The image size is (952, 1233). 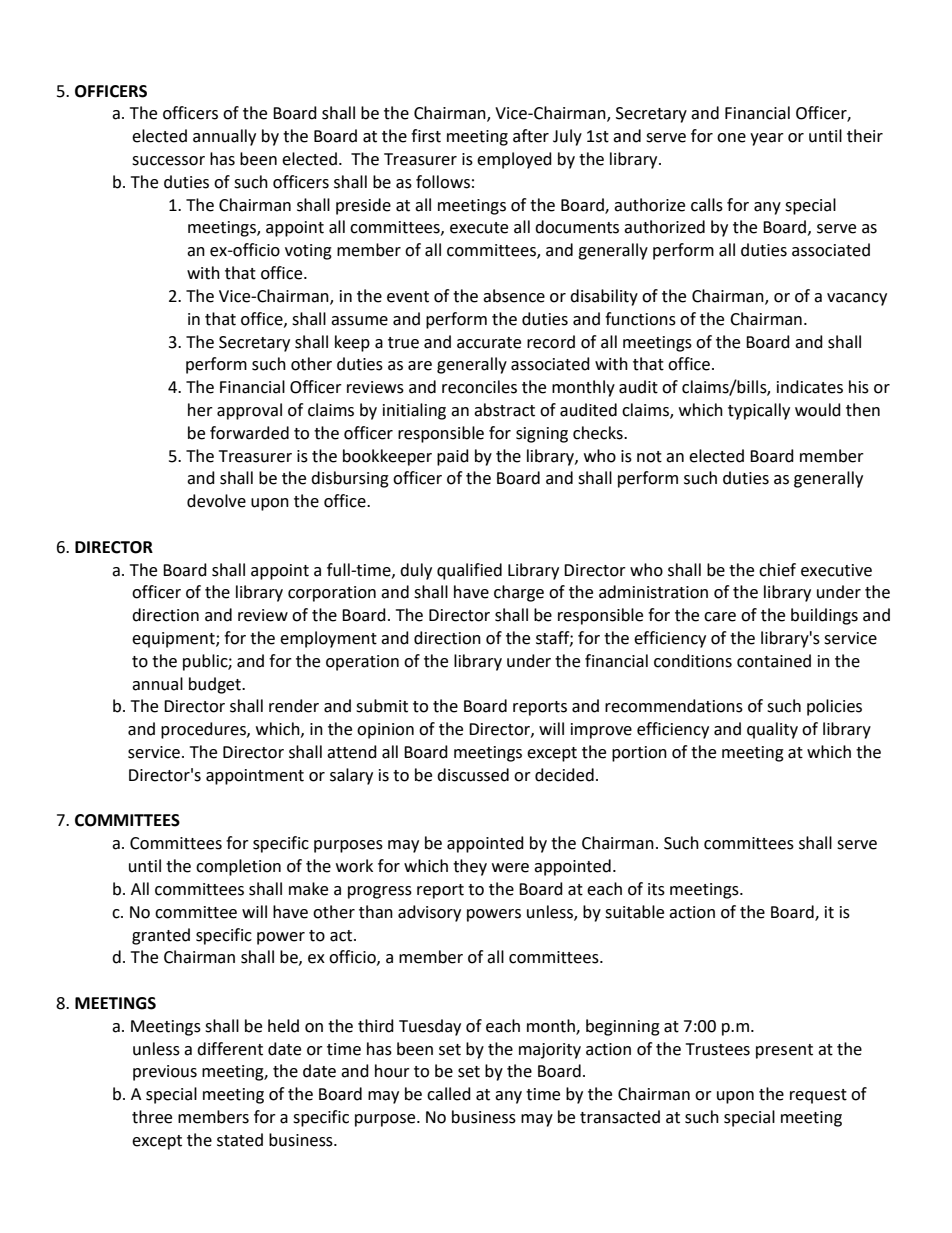 What do you see at coordinates (767, 139) in the screenshot?
I see `year` at bounding box center [767, 139].
